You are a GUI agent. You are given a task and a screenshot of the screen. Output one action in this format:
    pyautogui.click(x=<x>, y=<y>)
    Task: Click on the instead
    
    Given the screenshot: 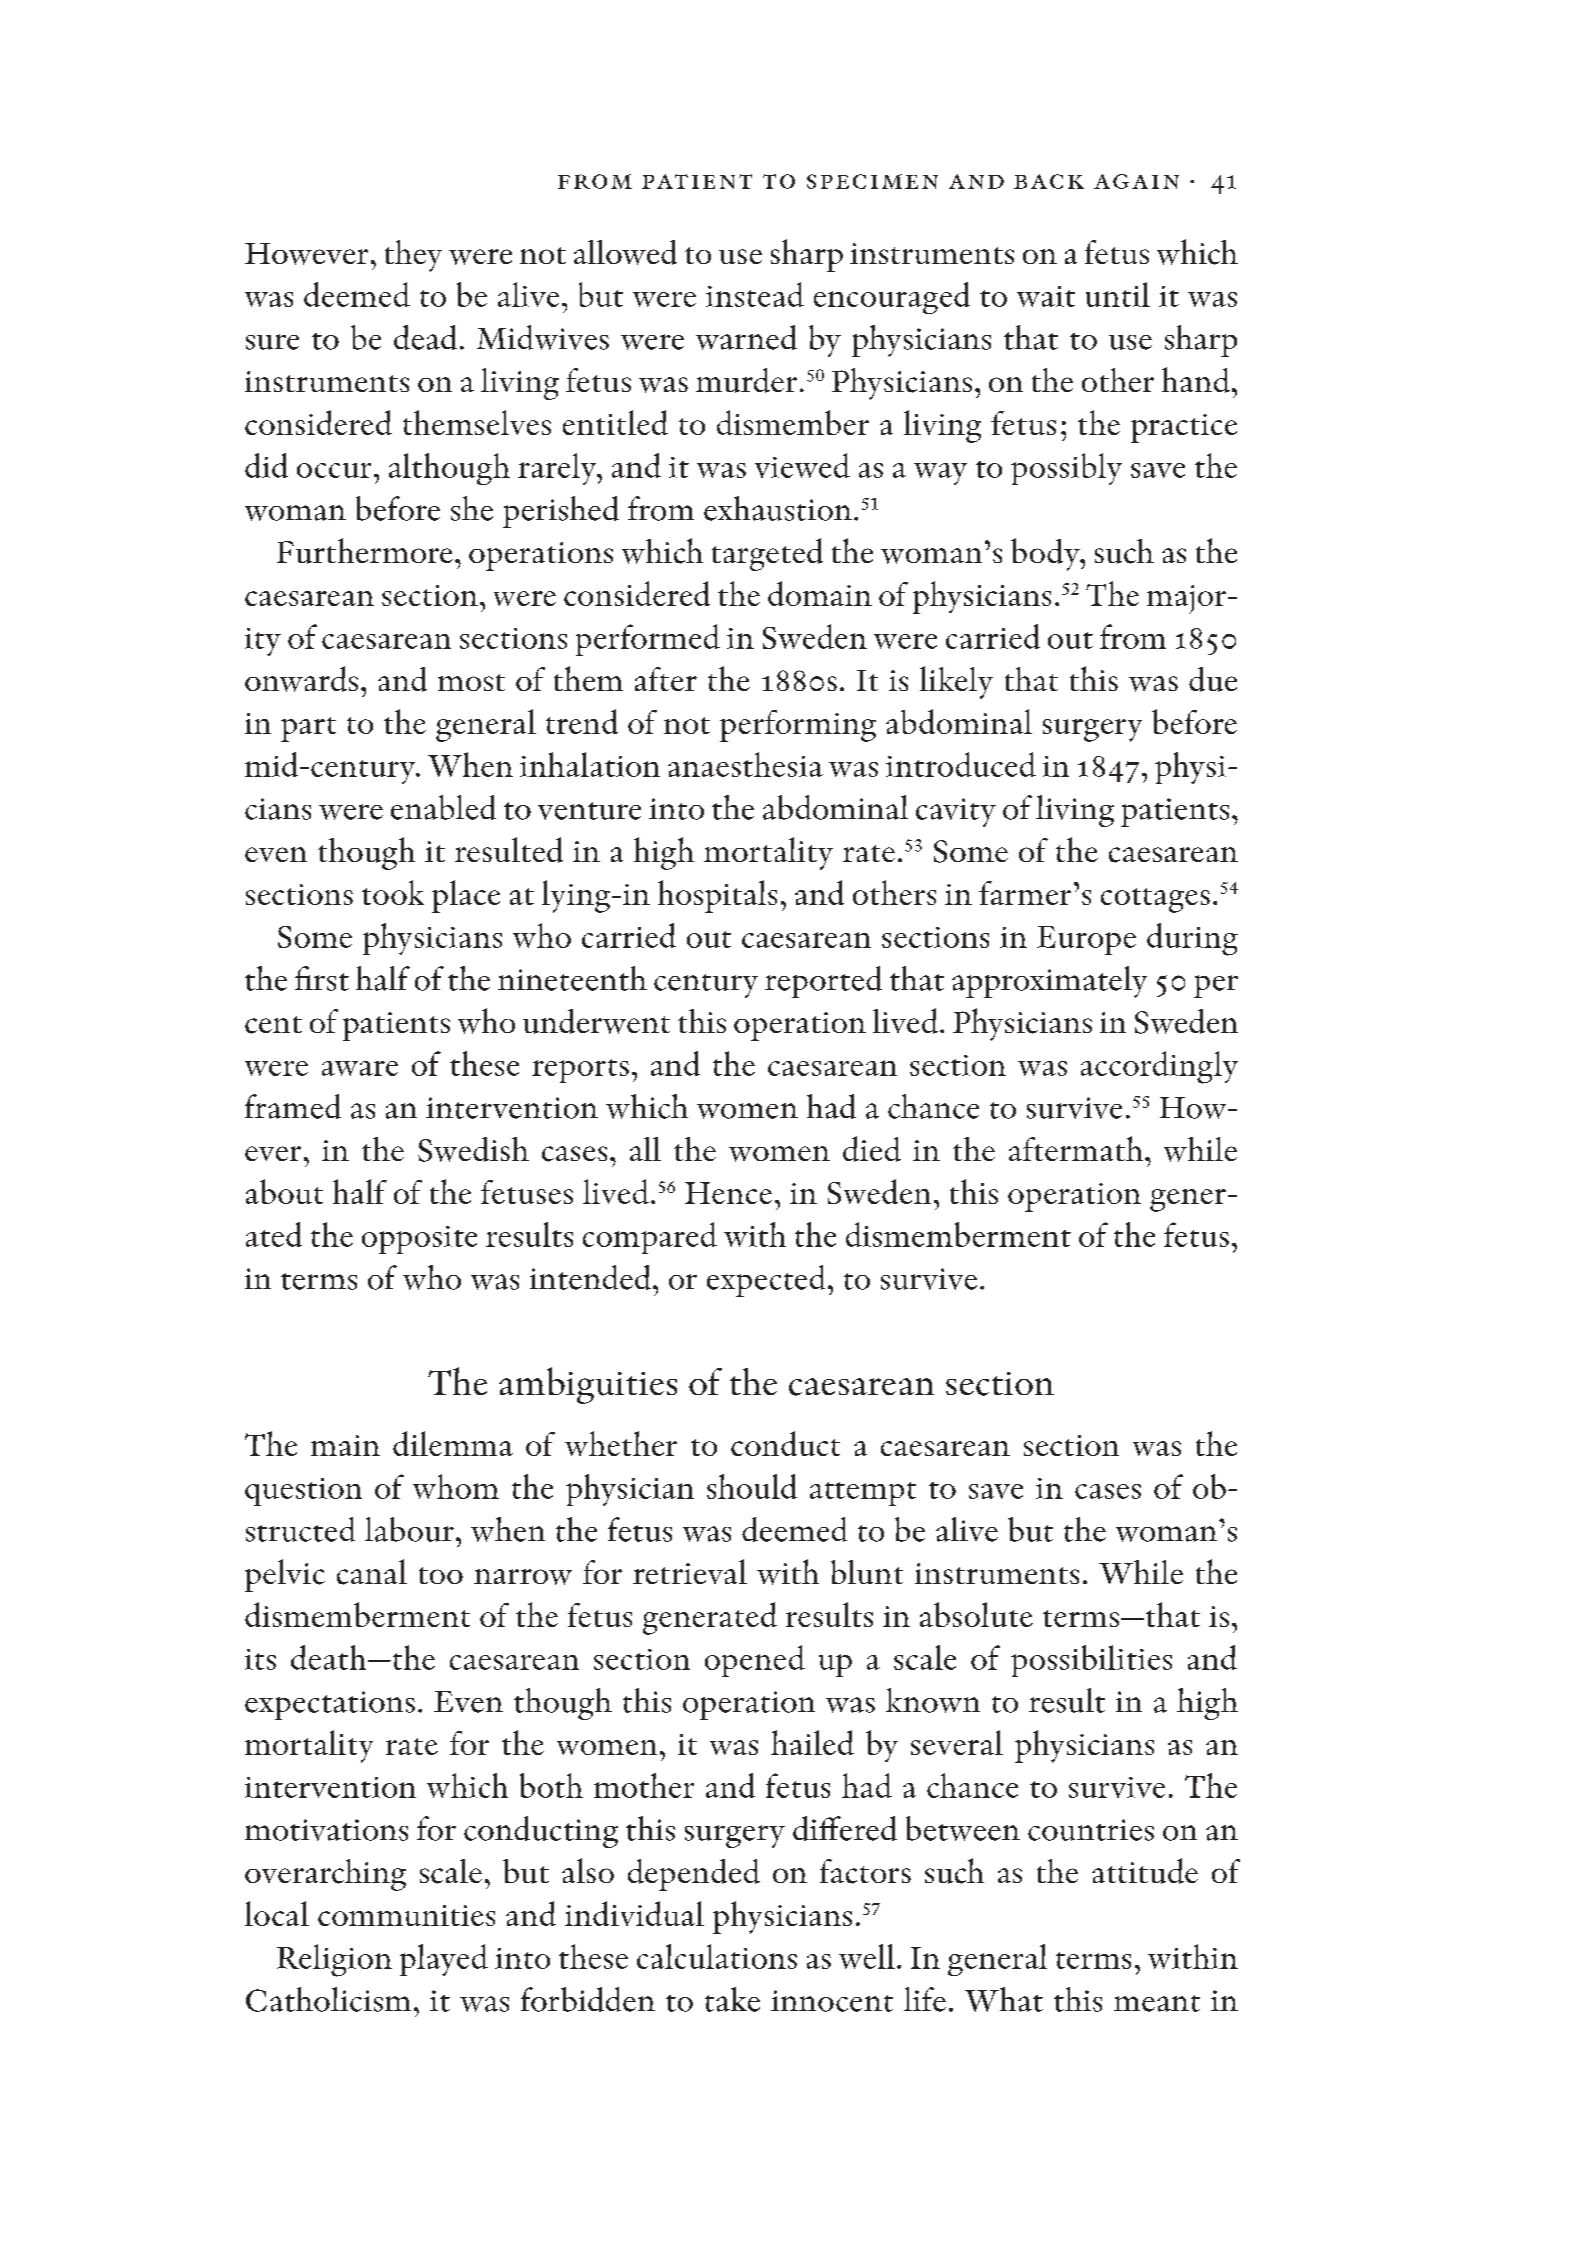 What is the action you would take?
    pyautogui.click(x=755, y=294)
